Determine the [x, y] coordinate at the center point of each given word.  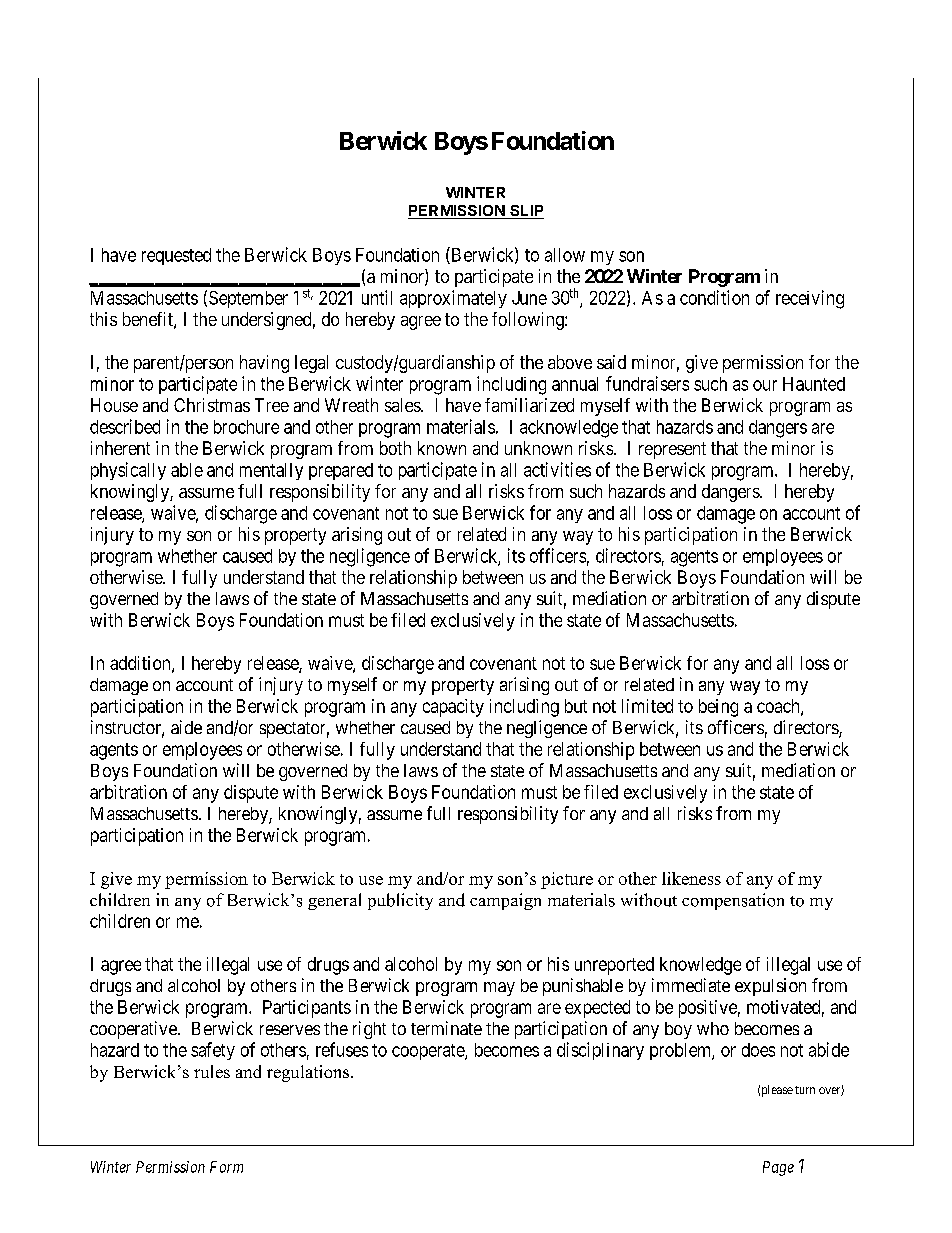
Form [226, 1167]
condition [714, 297]
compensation [733, 901]
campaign [505, 901]
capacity [453, 708]
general [334, 901]
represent [672, 450]
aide [186, 727]
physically [128, 471]
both [395, 448]
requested [176, 256]
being [718, 708]
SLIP [526, 212]
